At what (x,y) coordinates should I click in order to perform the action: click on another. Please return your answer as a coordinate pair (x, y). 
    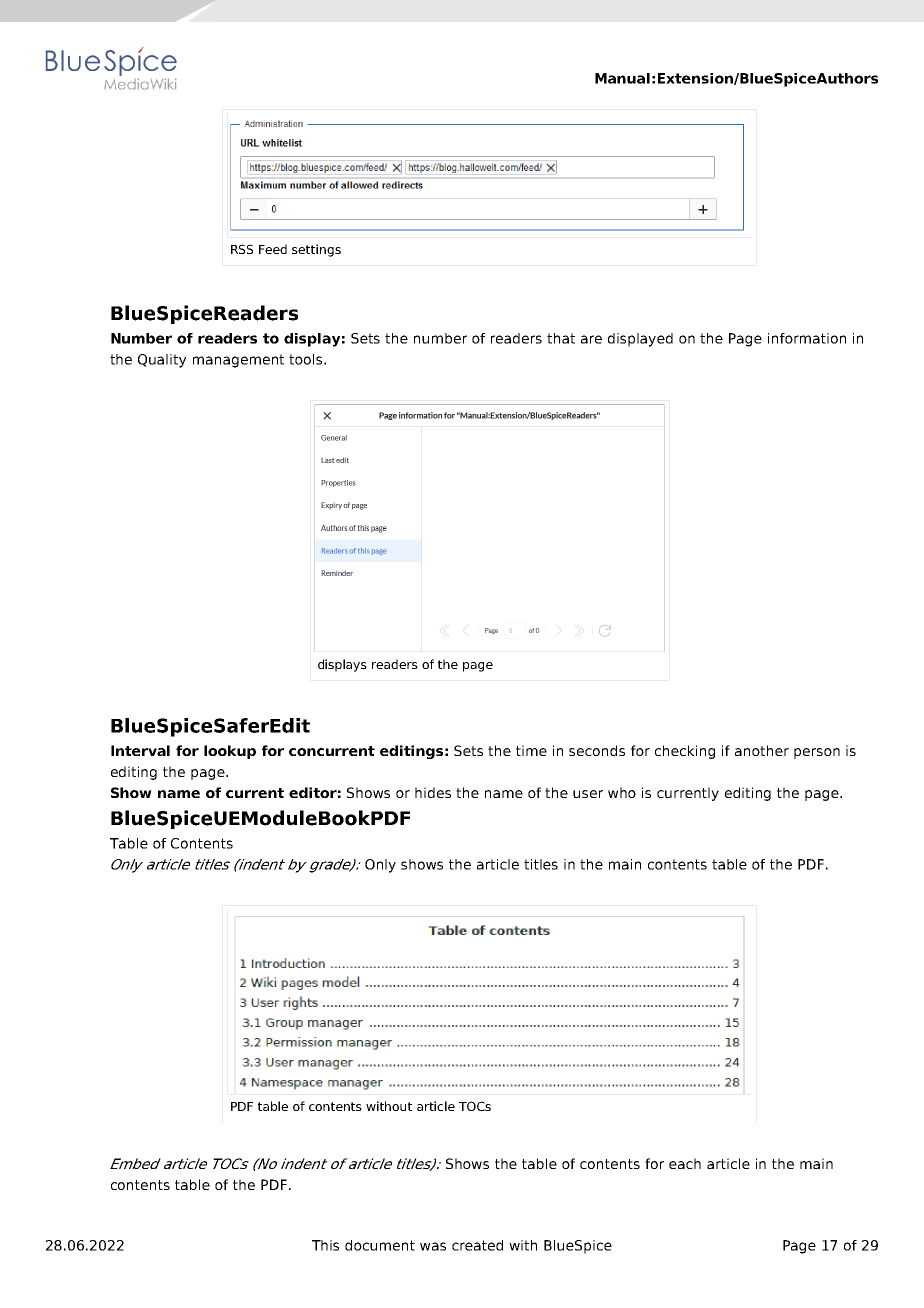
    Looking at the image, I should click on (762, 750).
